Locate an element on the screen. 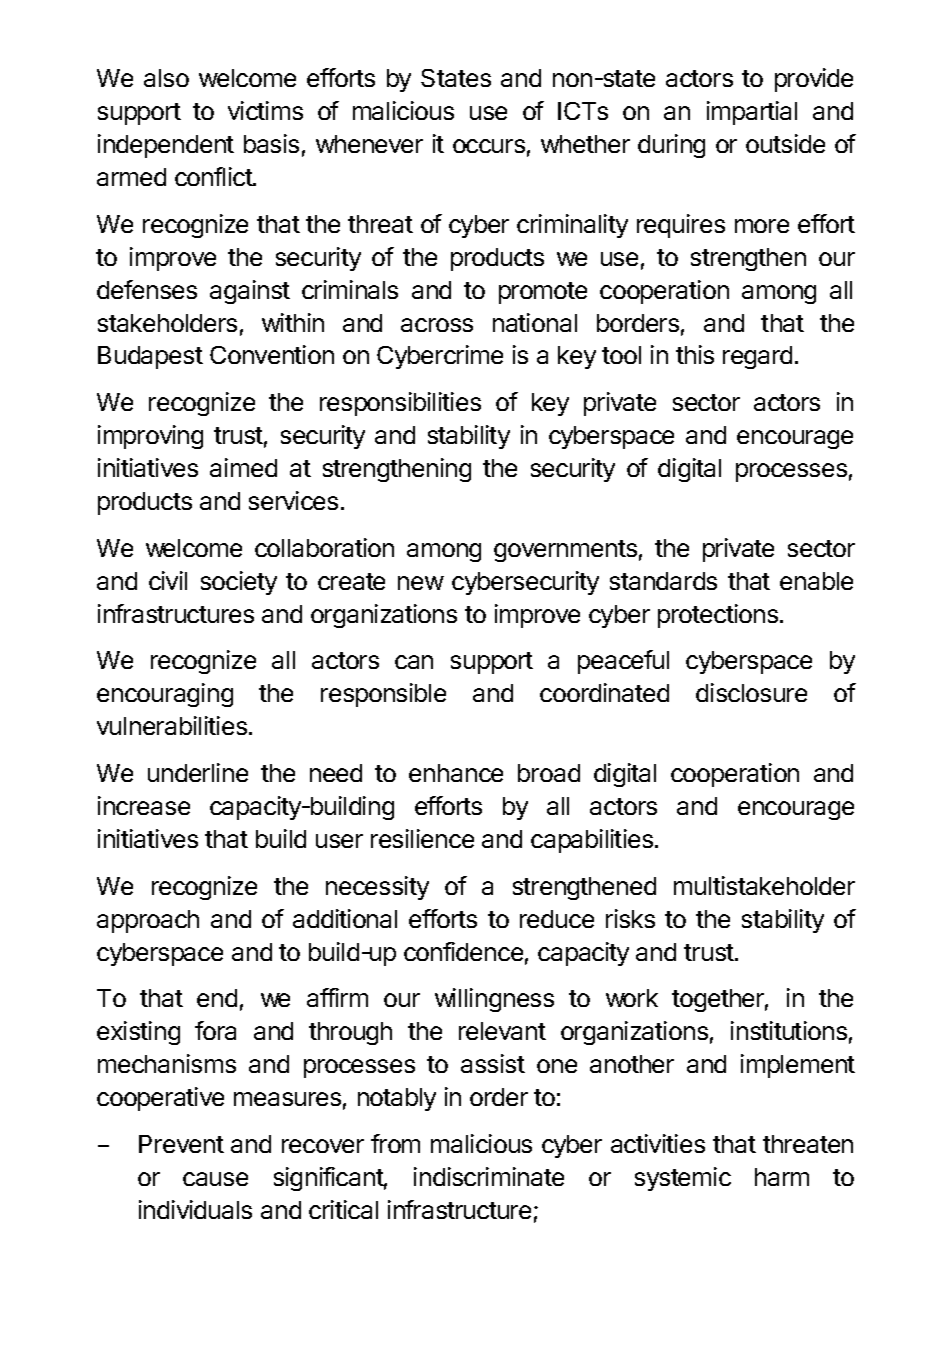 This screenshot has width=951, height=1350. cause is located at coordinates (215, 1179).
